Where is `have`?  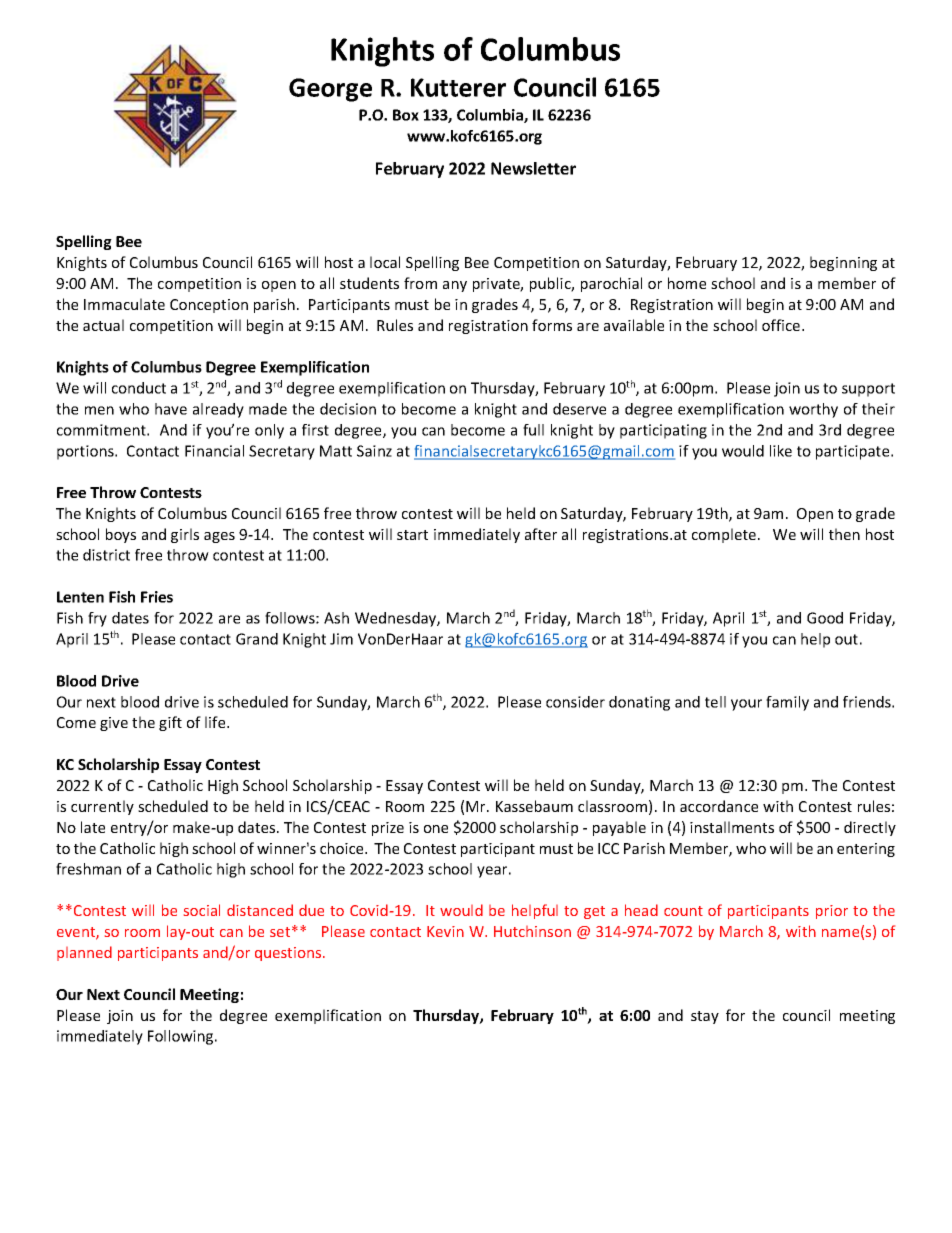 have is located at coordinates (171, 409).
